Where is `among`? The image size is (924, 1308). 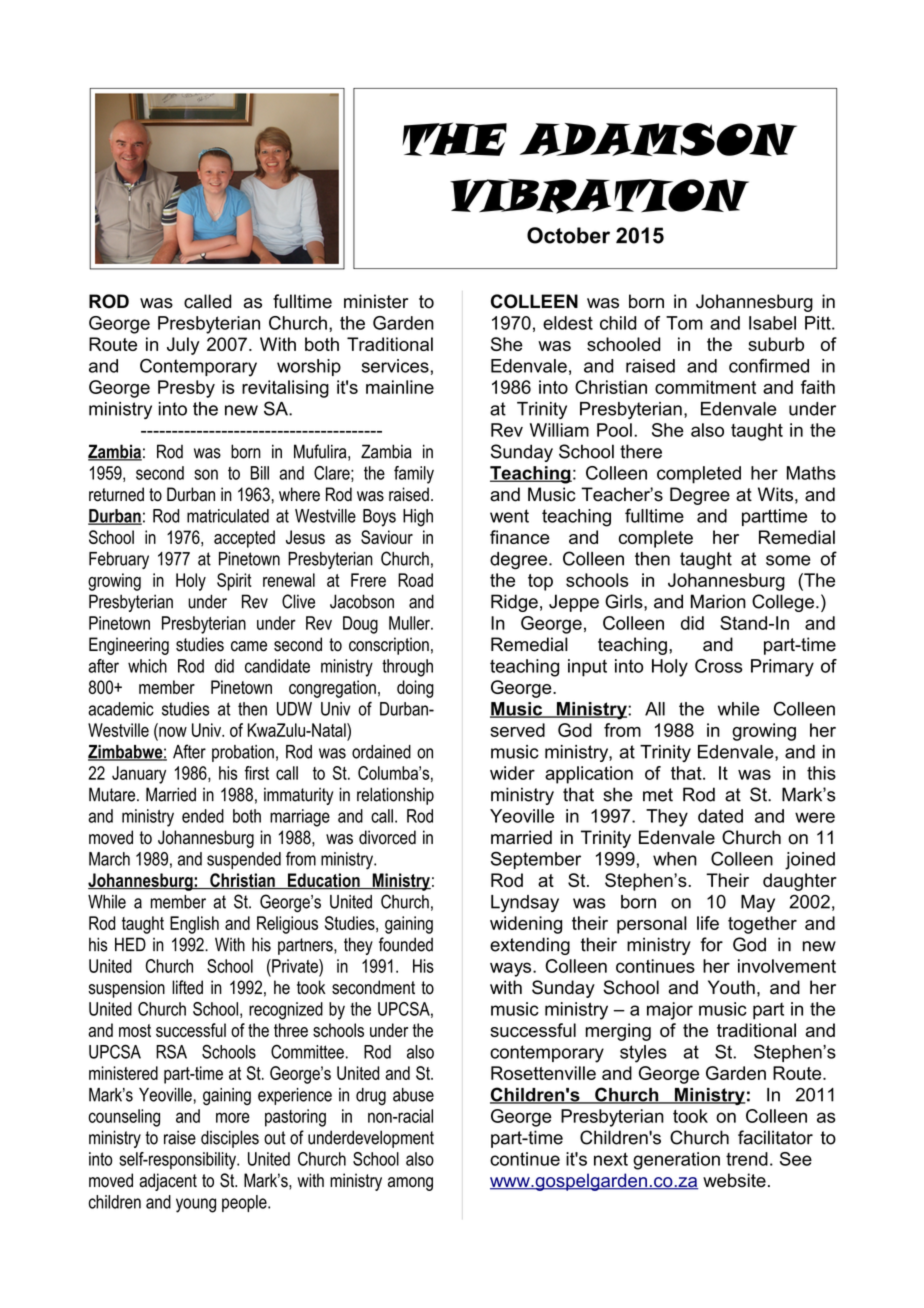 among is located at coordinates (410, 1184).
